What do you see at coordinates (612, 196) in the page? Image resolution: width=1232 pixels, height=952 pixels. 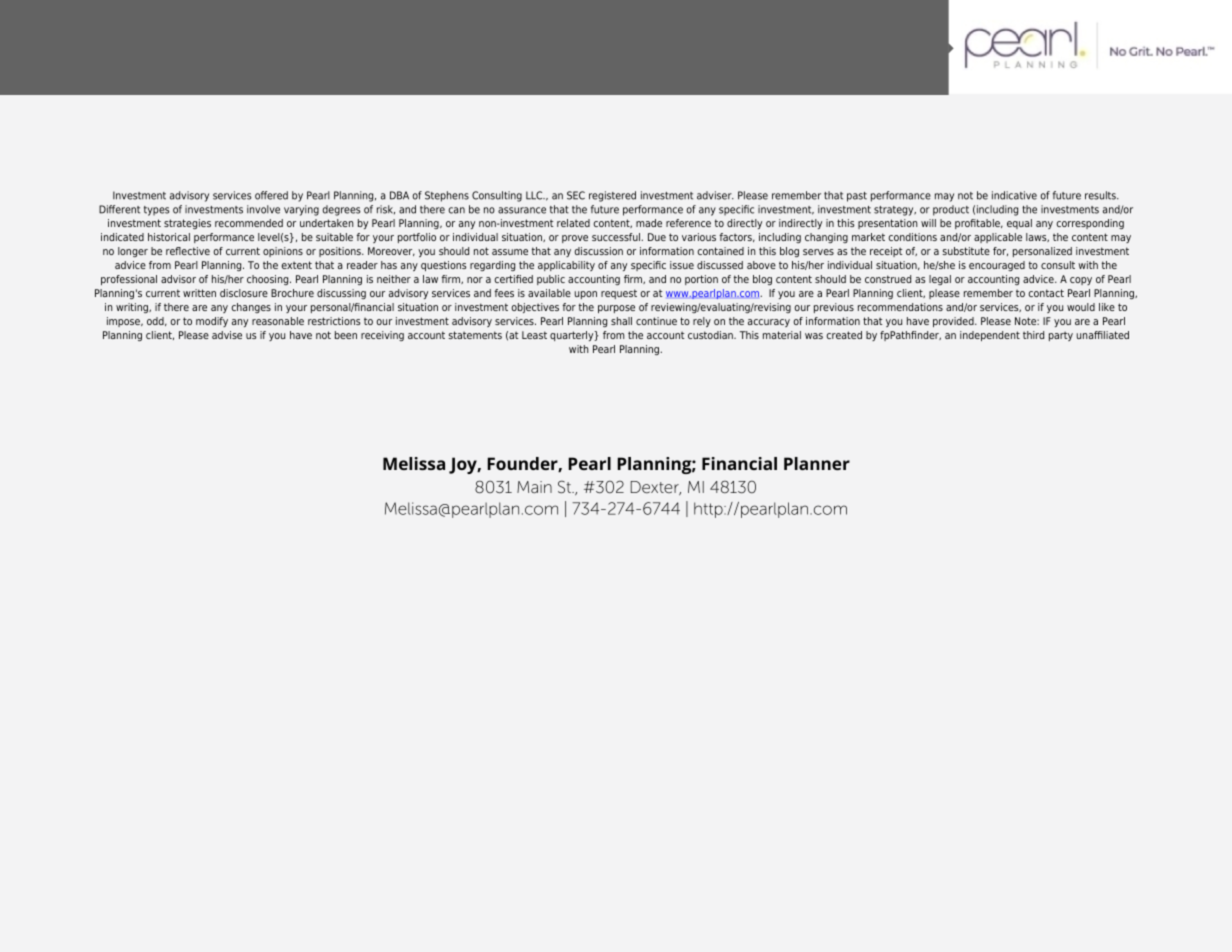 I see `registered` at bounding box center [612, 196].
